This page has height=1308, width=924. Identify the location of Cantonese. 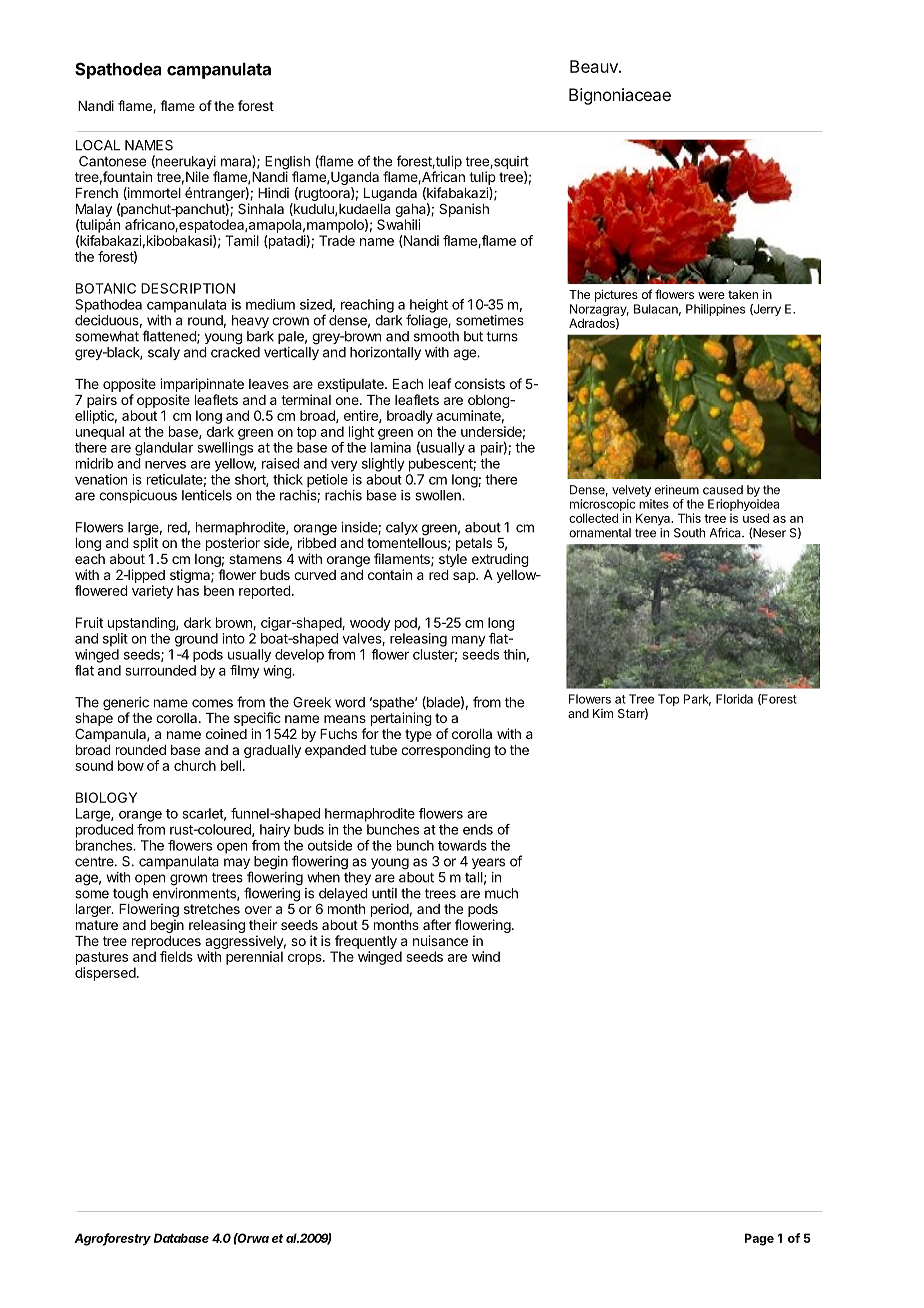
(112, 161).
